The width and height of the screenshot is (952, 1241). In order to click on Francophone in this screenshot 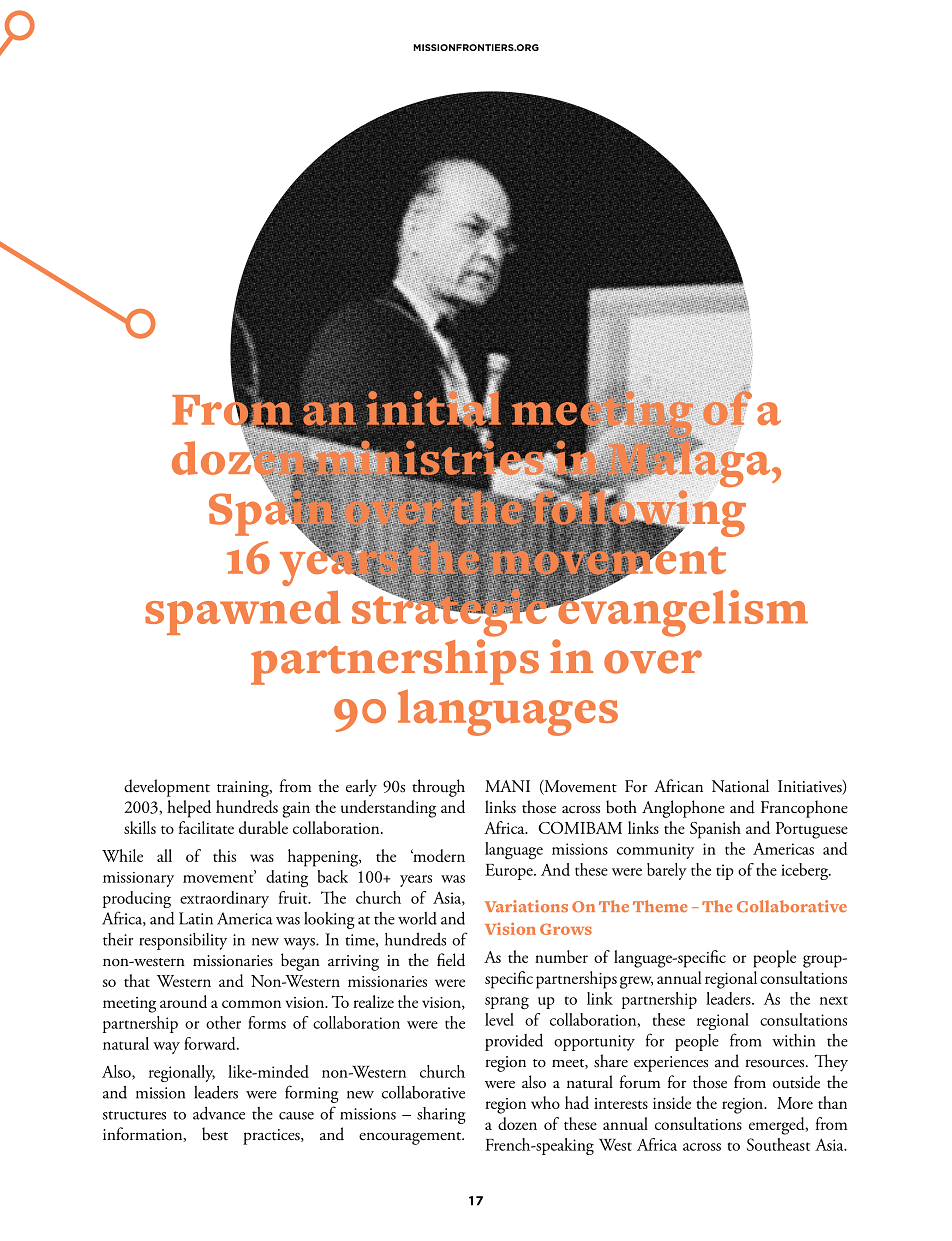, I will do `click(804, 809)`.
